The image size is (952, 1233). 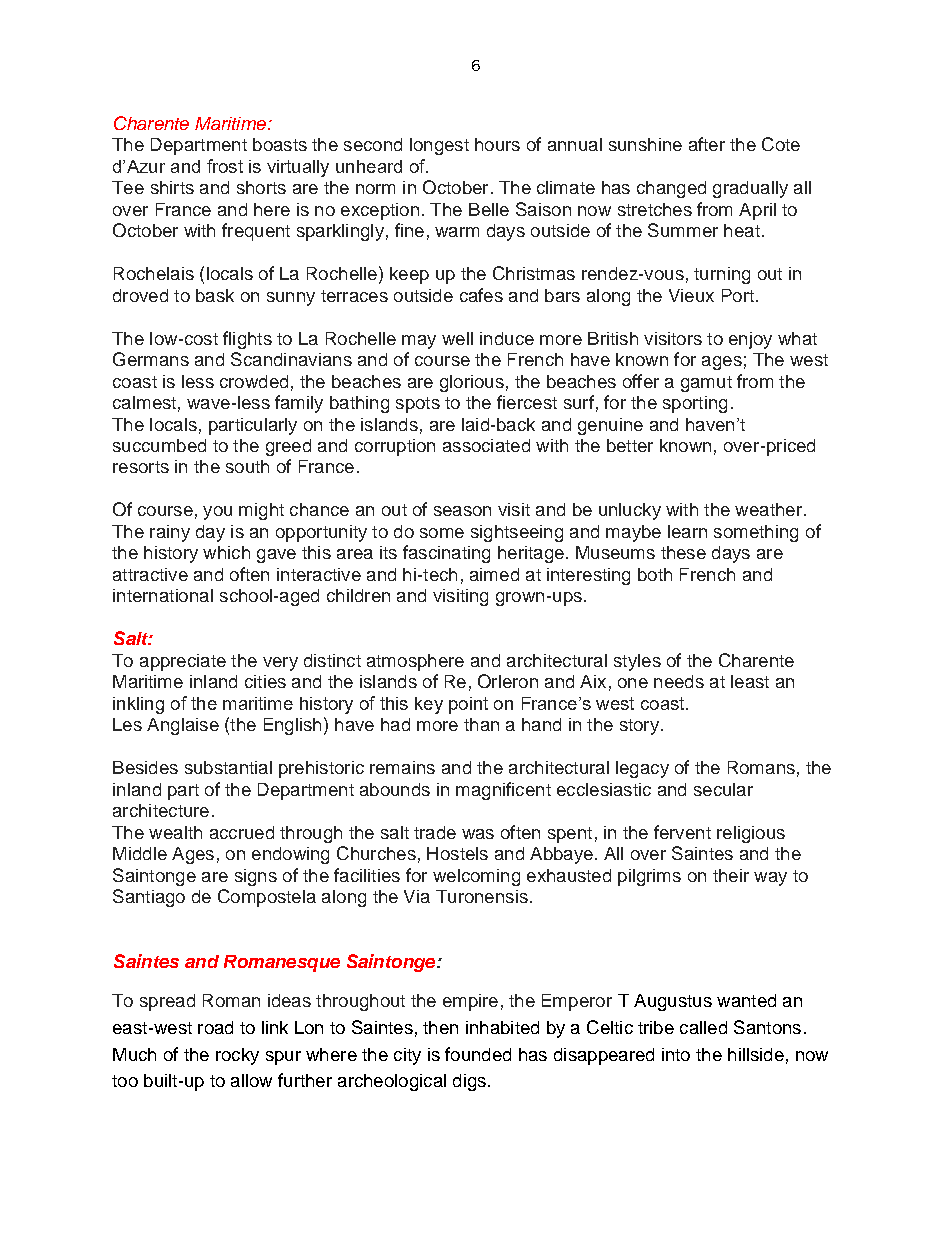 I want to click on after, so click(x=707, y=144).
